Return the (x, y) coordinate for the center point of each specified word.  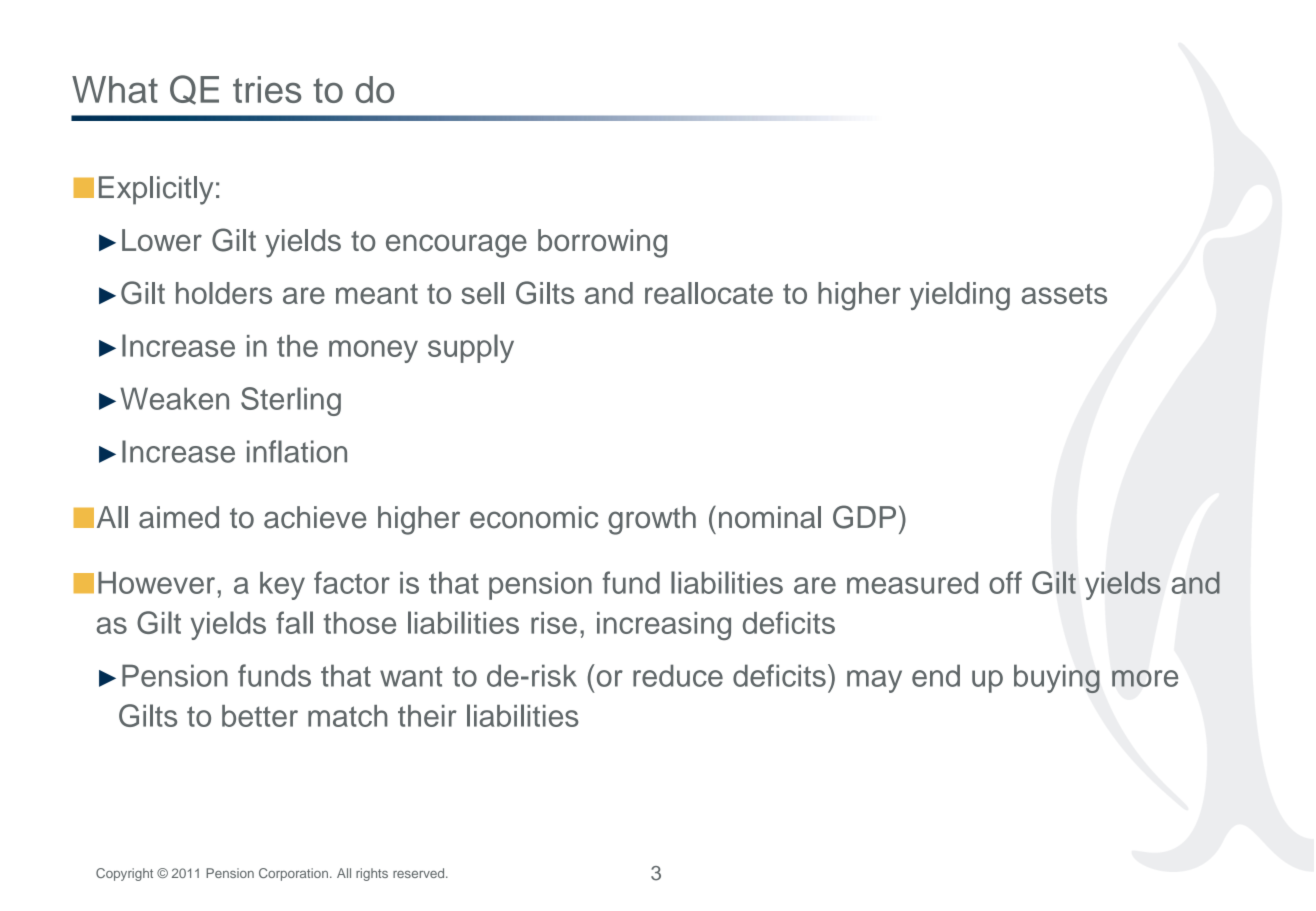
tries (267, 89)
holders (224, 293)
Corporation (295, 874)
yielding (960, 296)
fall (294, 622)
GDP (864, 517)
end (936, 675)
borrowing (602, 243)
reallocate (709, 293)
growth (652, 520)
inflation (297, 451)
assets (1064, 294)
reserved (420, 873)
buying (1057, 678)
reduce (678, 675)
